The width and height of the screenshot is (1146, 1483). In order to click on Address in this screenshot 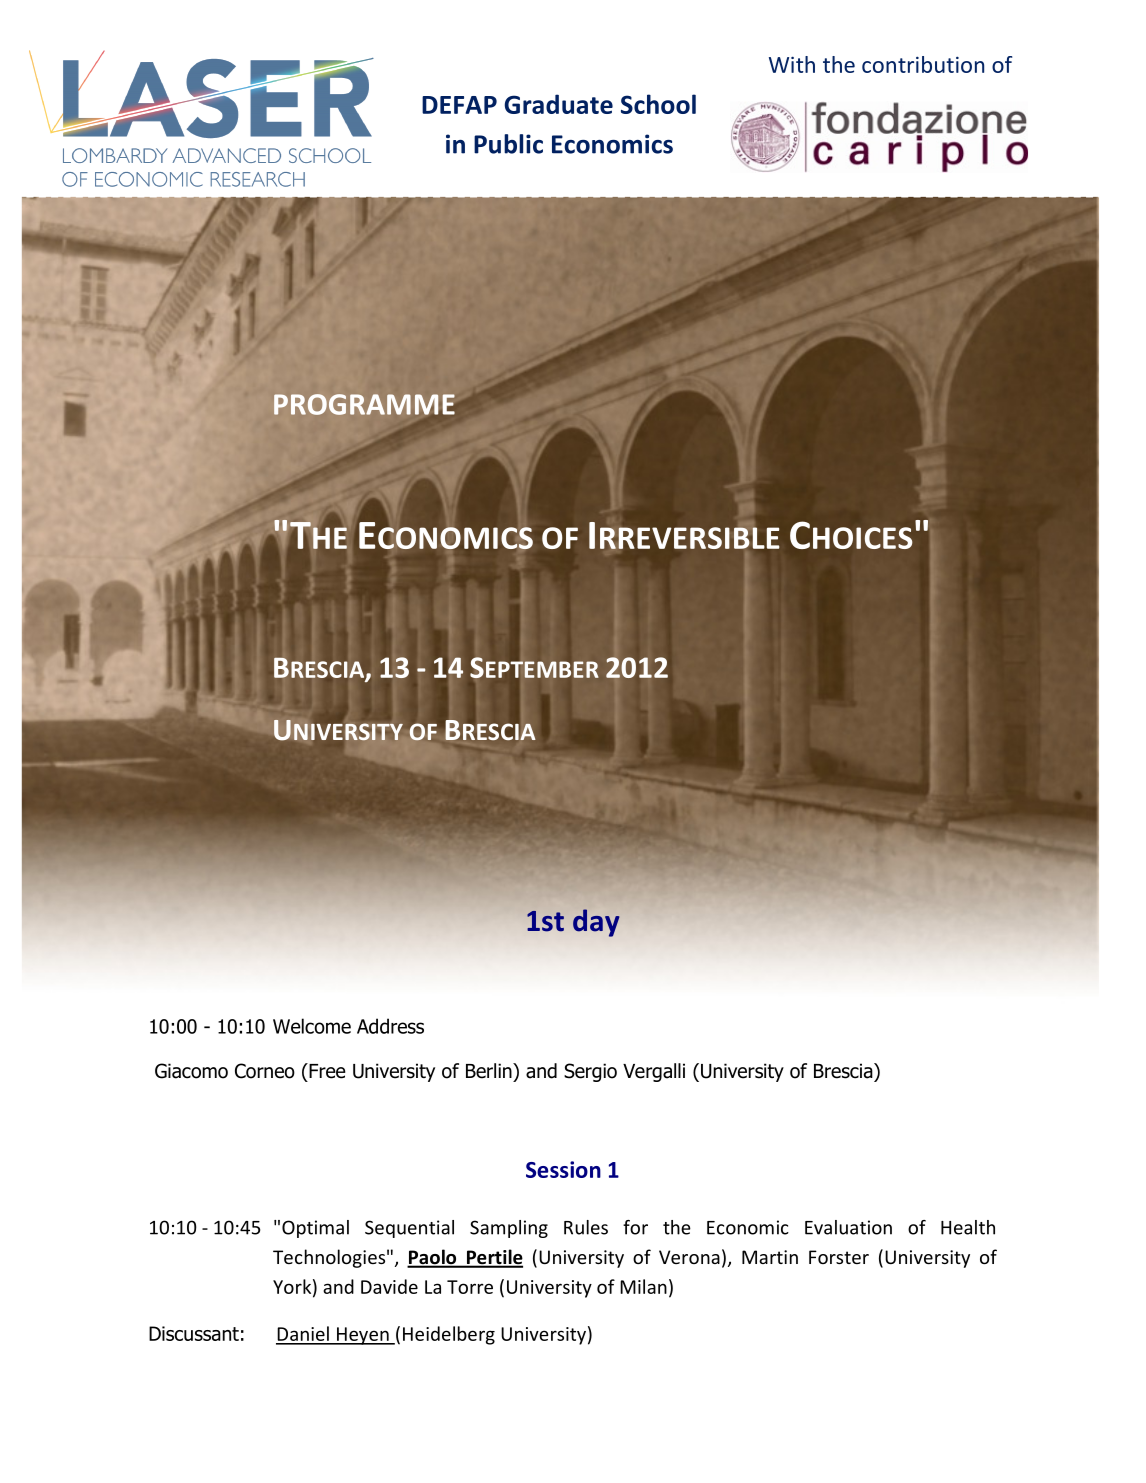, I will do `click(390, 1026)`.
